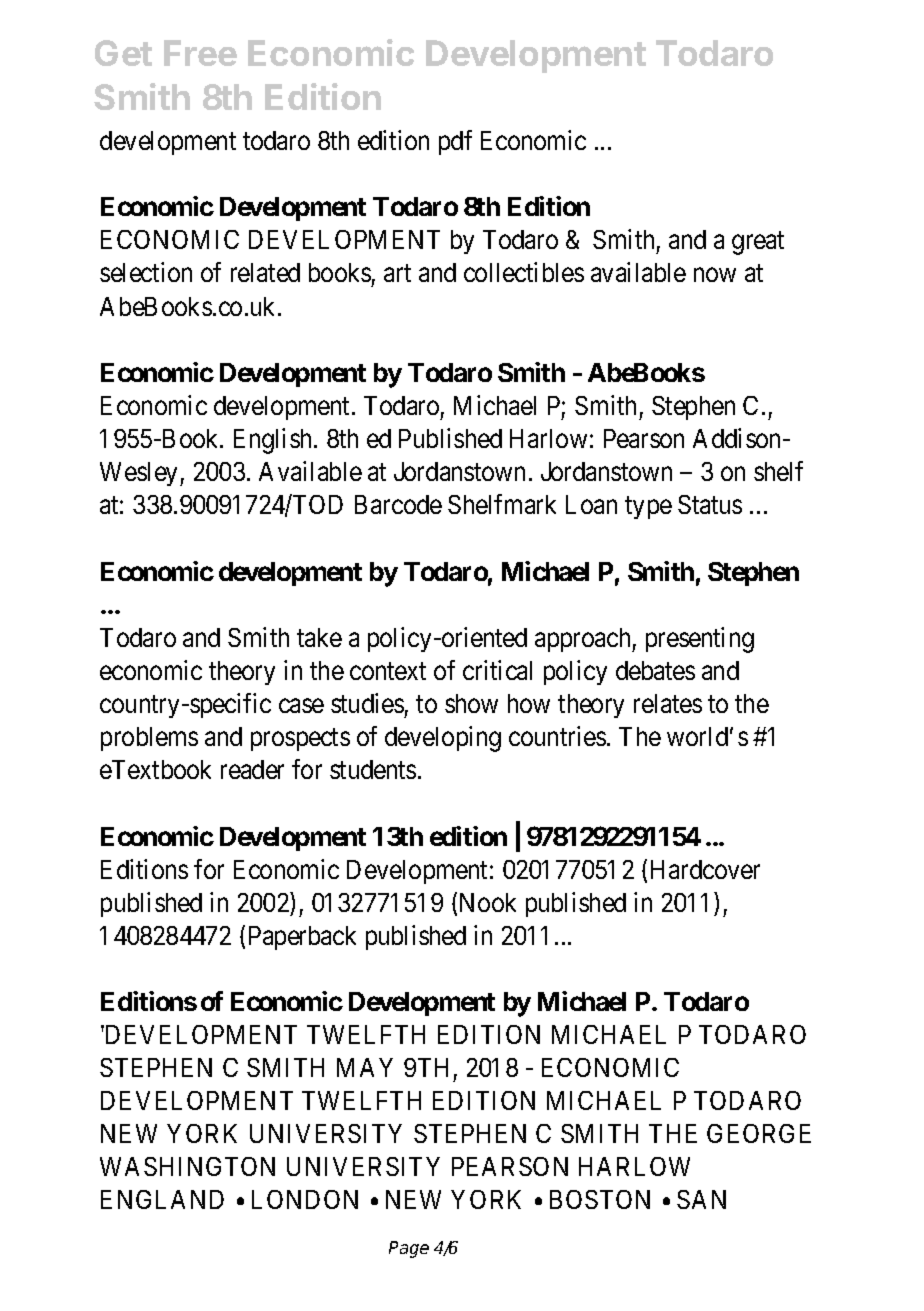  Describe the element at coordinates (146, 272) in the page. I see `selection` at that location.
